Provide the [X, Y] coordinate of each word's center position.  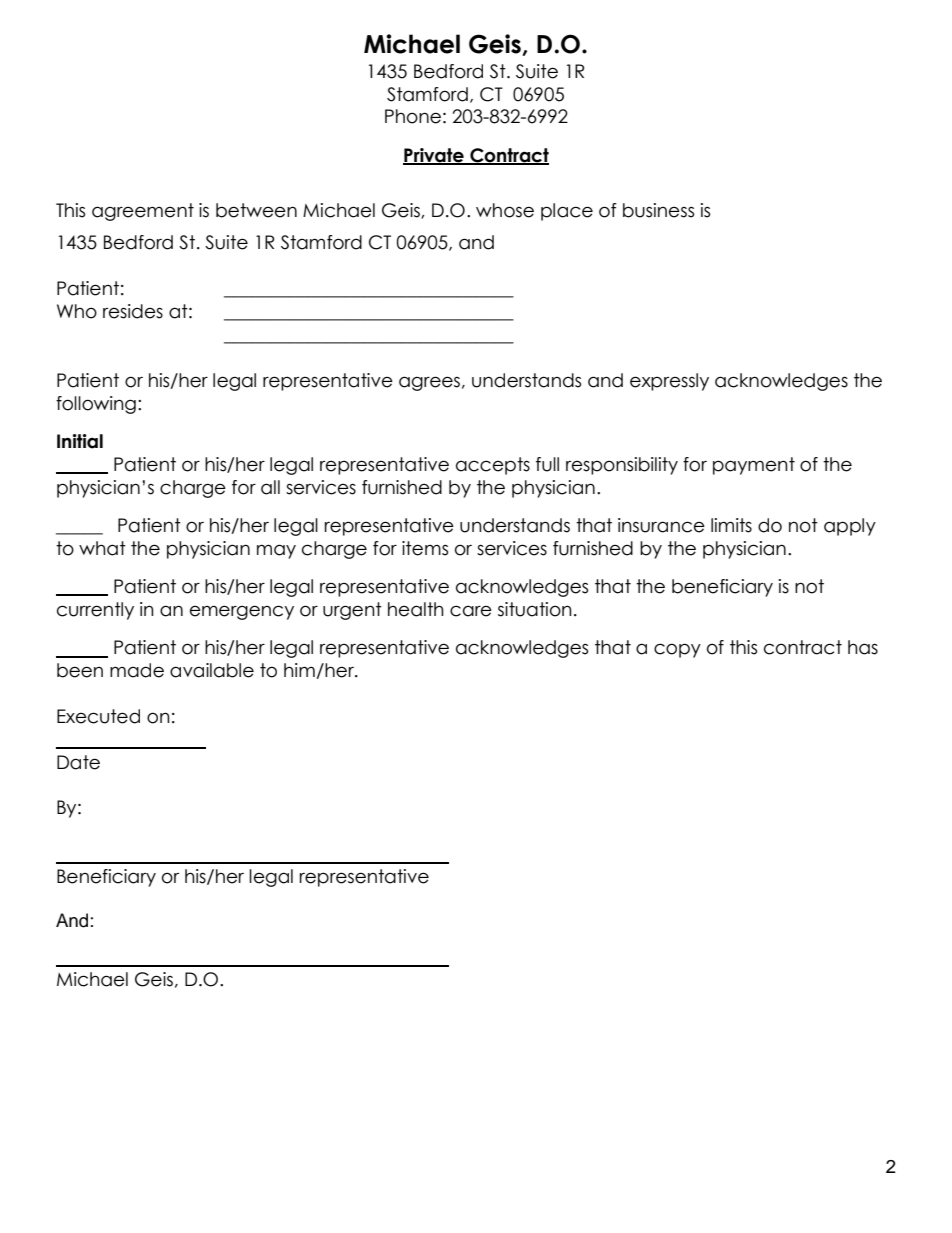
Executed [98, 716]
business [658, 210]
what [102, 548]
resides [133, 311]
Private [434, 156]
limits [731, 525]
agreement [143, 212]
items [425, 548]
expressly [669, 382]
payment [754, 466]
